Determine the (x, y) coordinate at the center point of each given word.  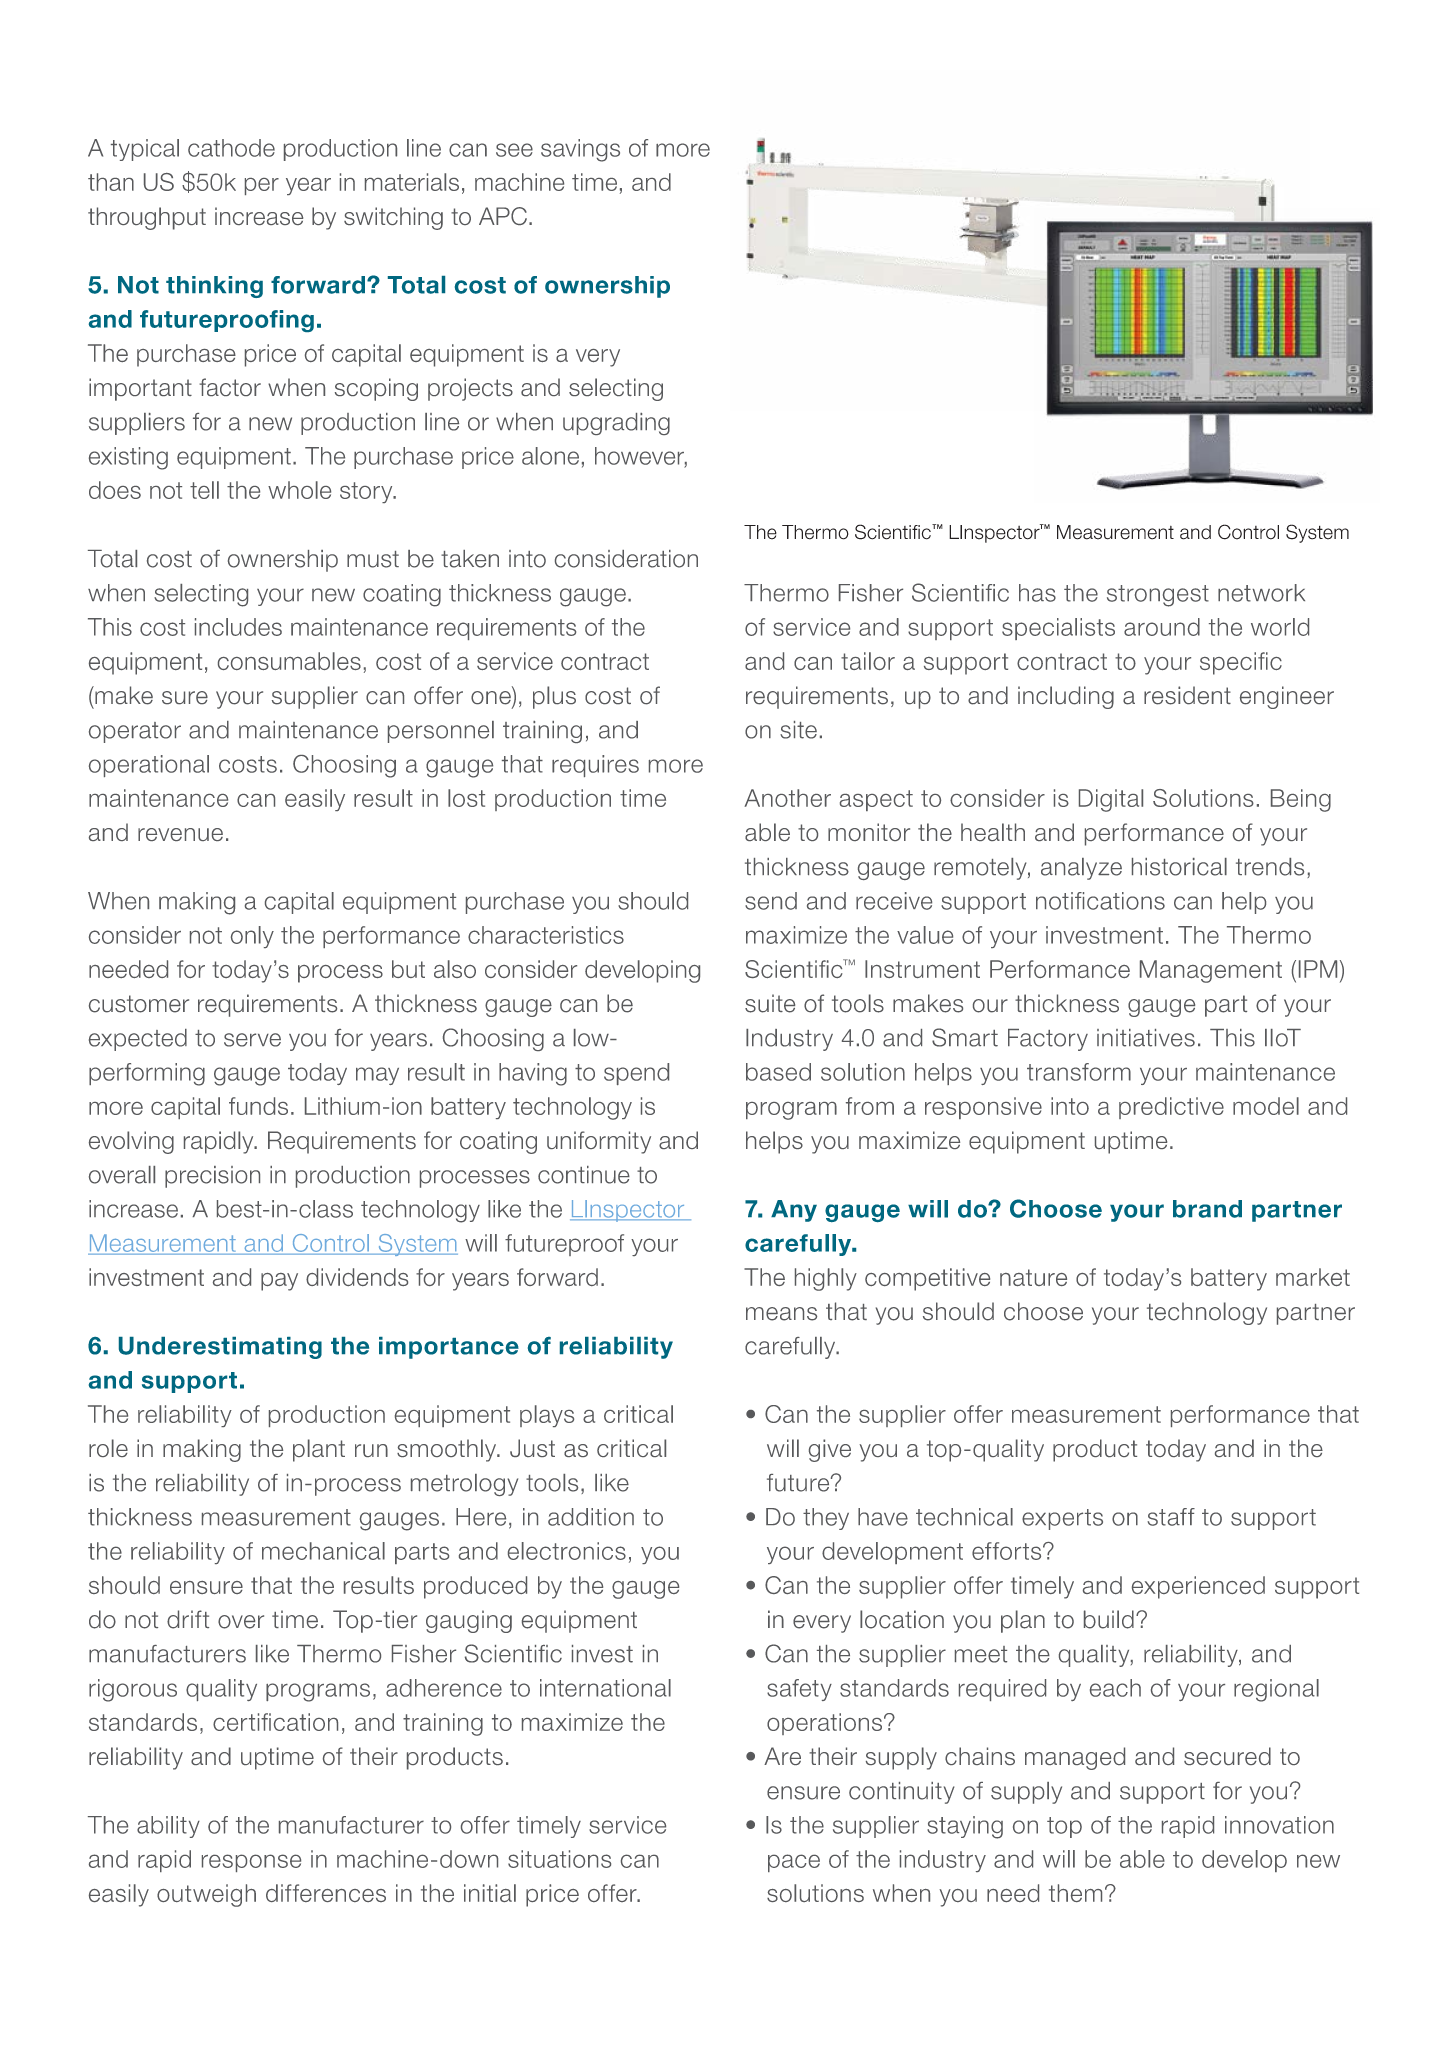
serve (252, 1040)
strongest (1158, 596)
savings (580, 150)
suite (770, 1003)
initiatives (1146, 1038)
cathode (231, 148)
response (251, 1863)
